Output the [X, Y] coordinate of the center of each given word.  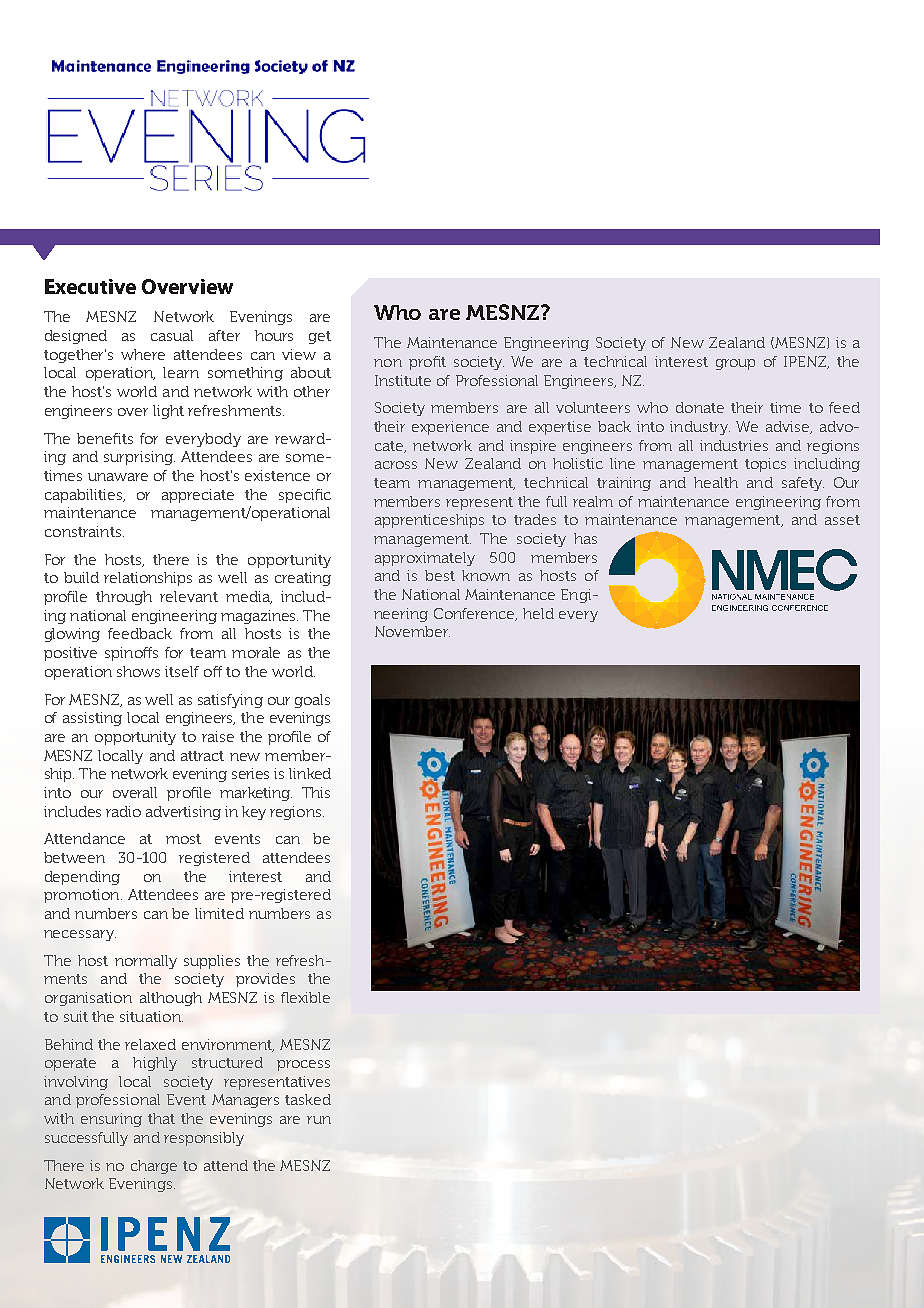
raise [218, 736]
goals [312, 701]
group [735, 364]
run [319, 1120]
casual [172, 335]
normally [146, 962]
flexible [305, 997]
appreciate [198, 496]
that [161, 1118]
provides [265, 980]
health [716, 482]
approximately [425, 559]
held [538, 613]
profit [427, 363]
